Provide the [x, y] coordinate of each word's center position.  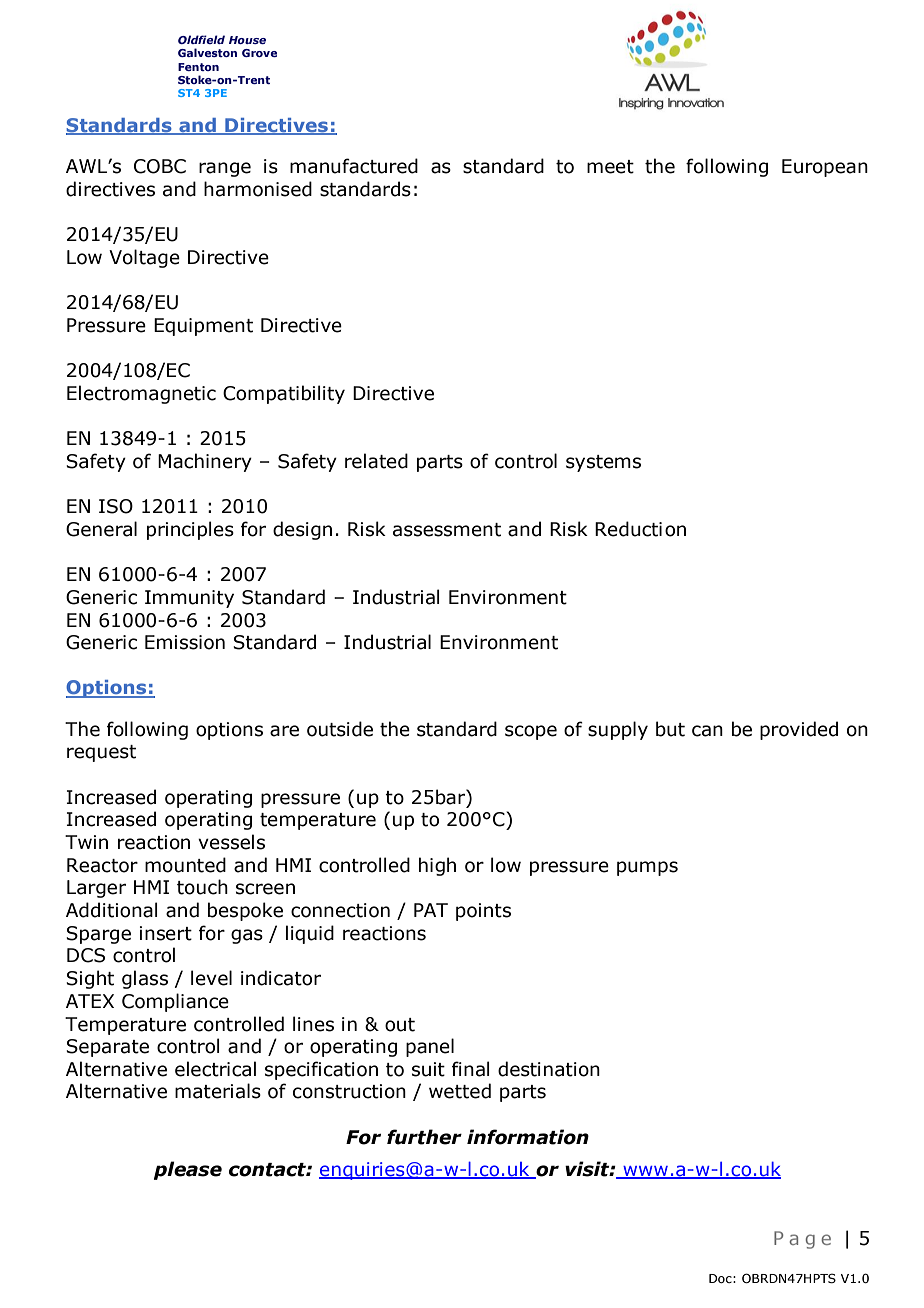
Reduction [640, 529]
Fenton [198, 67]
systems [603, 463]
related [376, 461]
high [437, 866]
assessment [447, 530]
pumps [647, 868]
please [188, 1170]
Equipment [203, 327]
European [825, 168]
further [424, 1137]
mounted [185, 865]
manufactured [354, 166]
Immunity [189, 599]
